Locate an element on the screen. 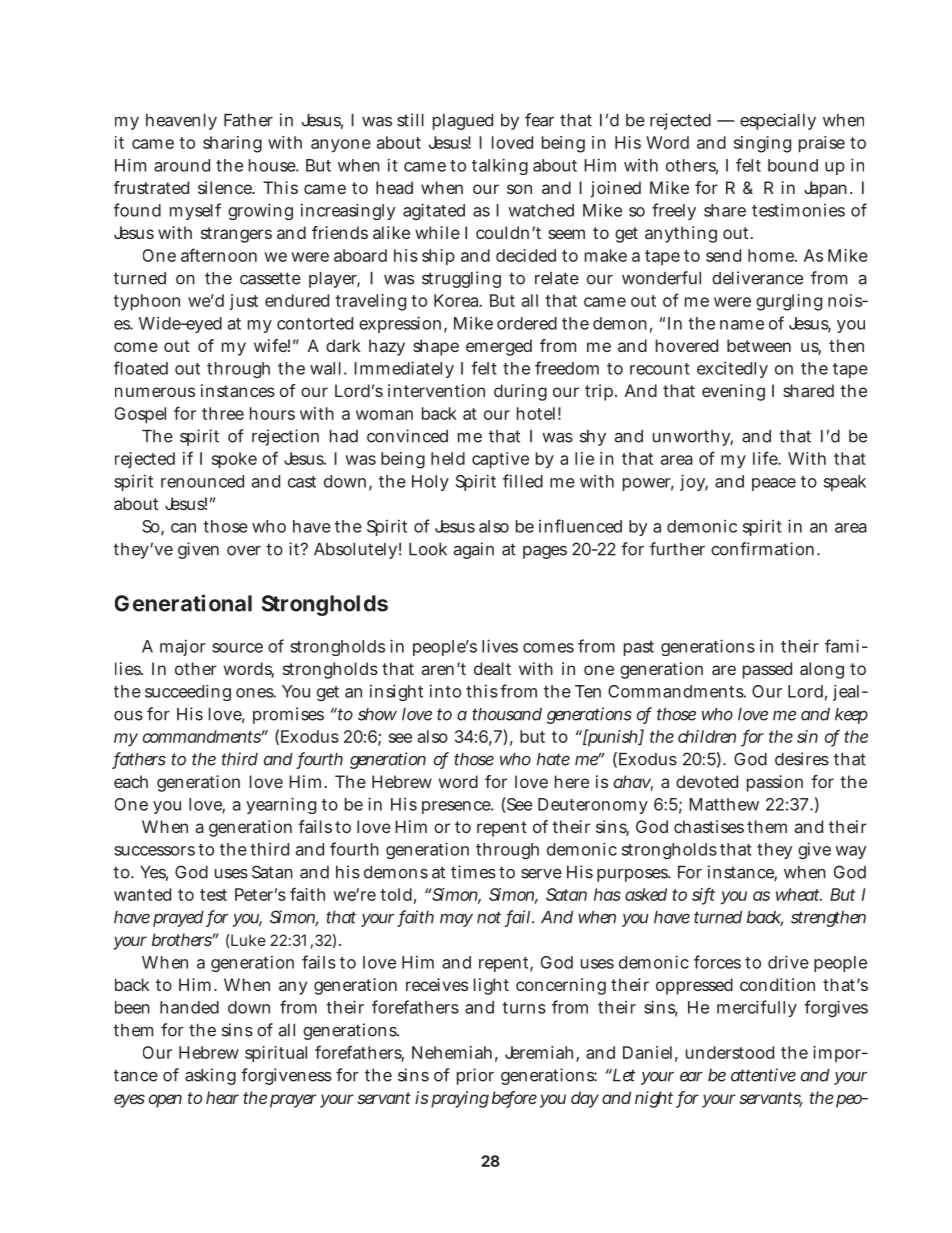 The height and width of the screenshot is (1233, 952). each is located at coordinates (131, 781).
